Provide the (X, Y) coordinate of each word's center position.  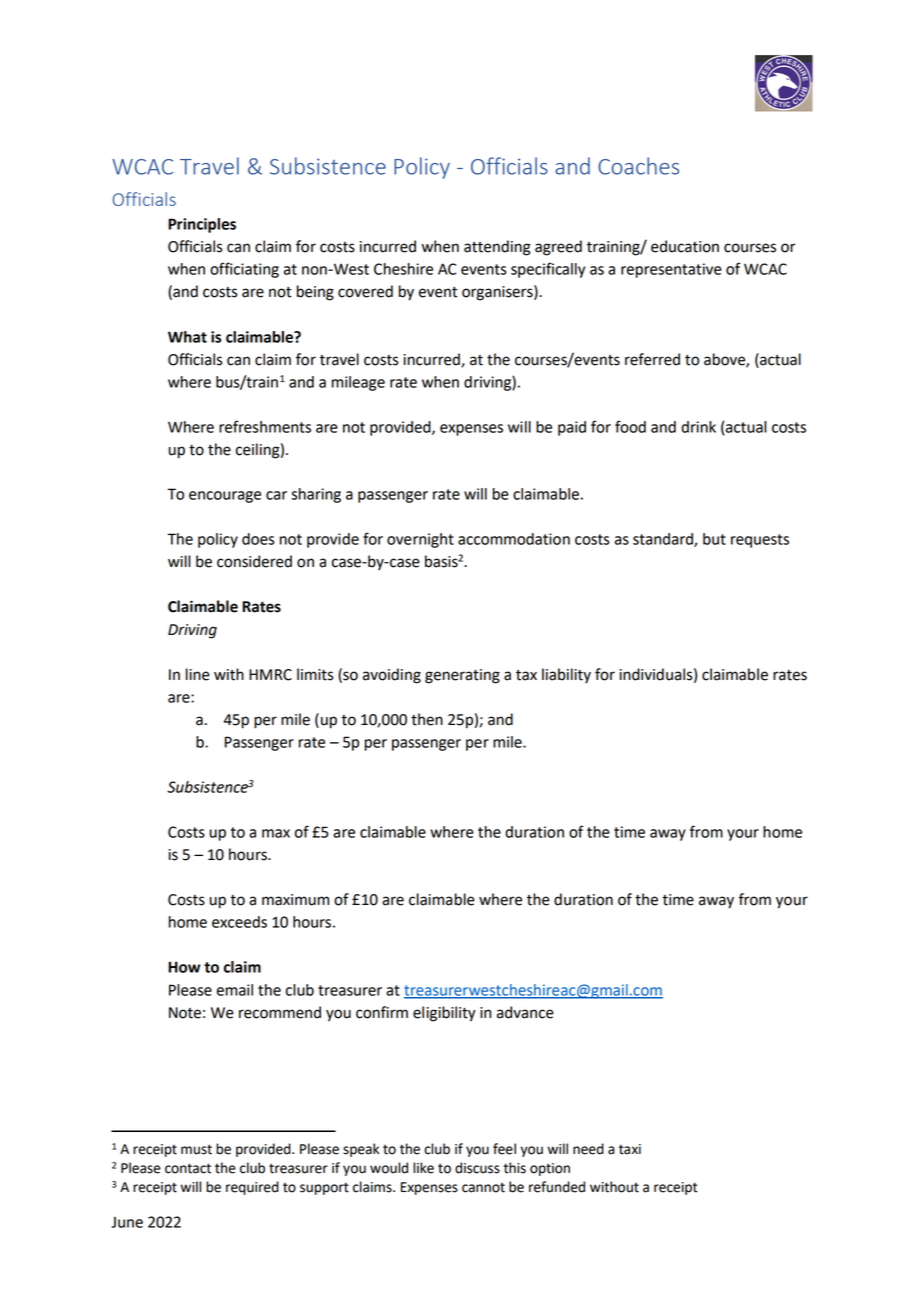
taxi (630, 1149)
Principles (202, 225)
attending (497, 248)
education (685, 246)
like (423, 1168)
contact (188, 1168)
